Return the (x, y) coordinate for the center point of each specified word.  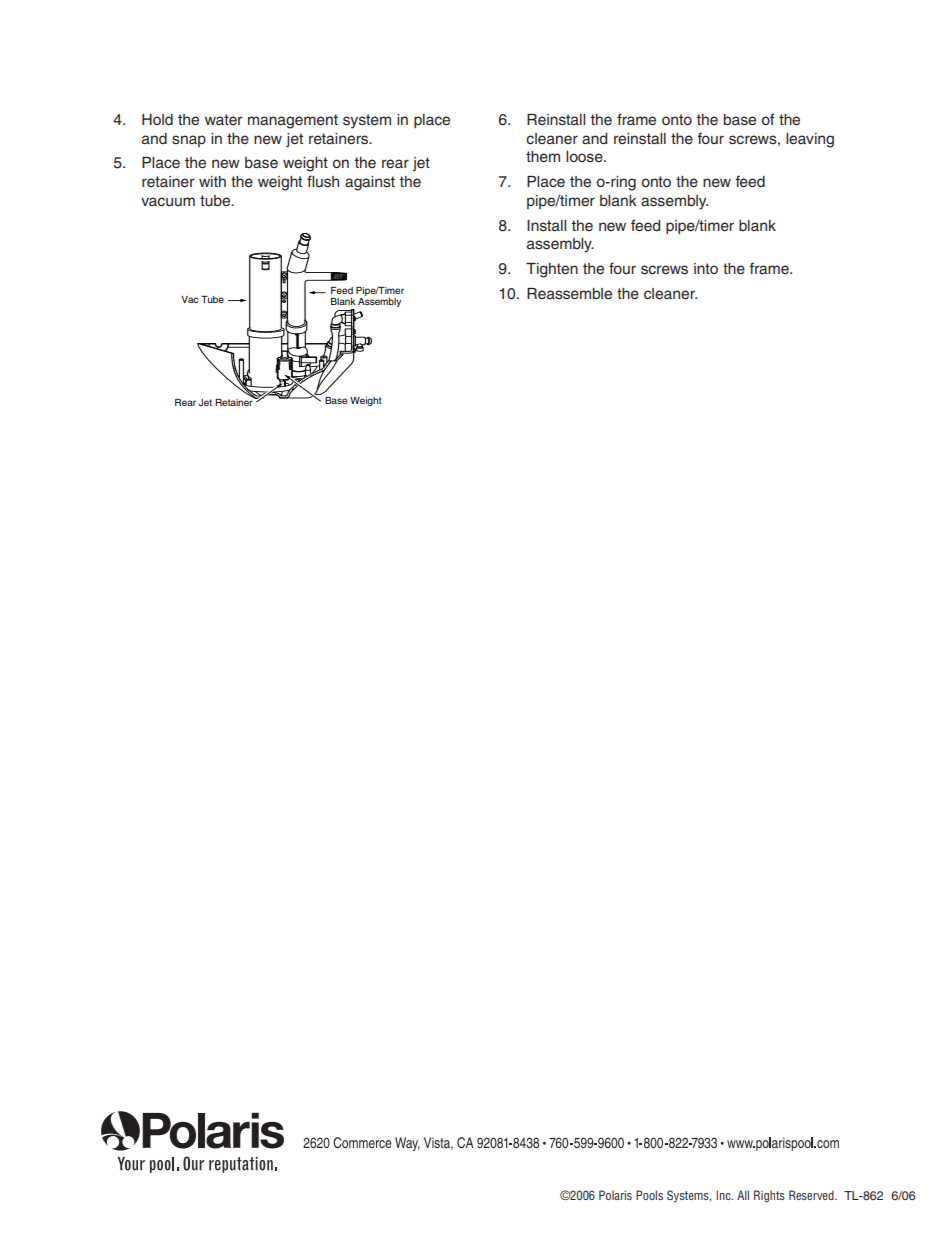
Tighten (552, 270)
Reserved (812, 1195)
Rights (769, 1196)
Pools (649, 1195)
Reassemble (569, 294)
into (706, 268)
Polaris (615, 1195)
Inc (724, 1195)
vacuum (168, 202)
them (543, 157)
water (224, 119)
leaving (810, 140)
